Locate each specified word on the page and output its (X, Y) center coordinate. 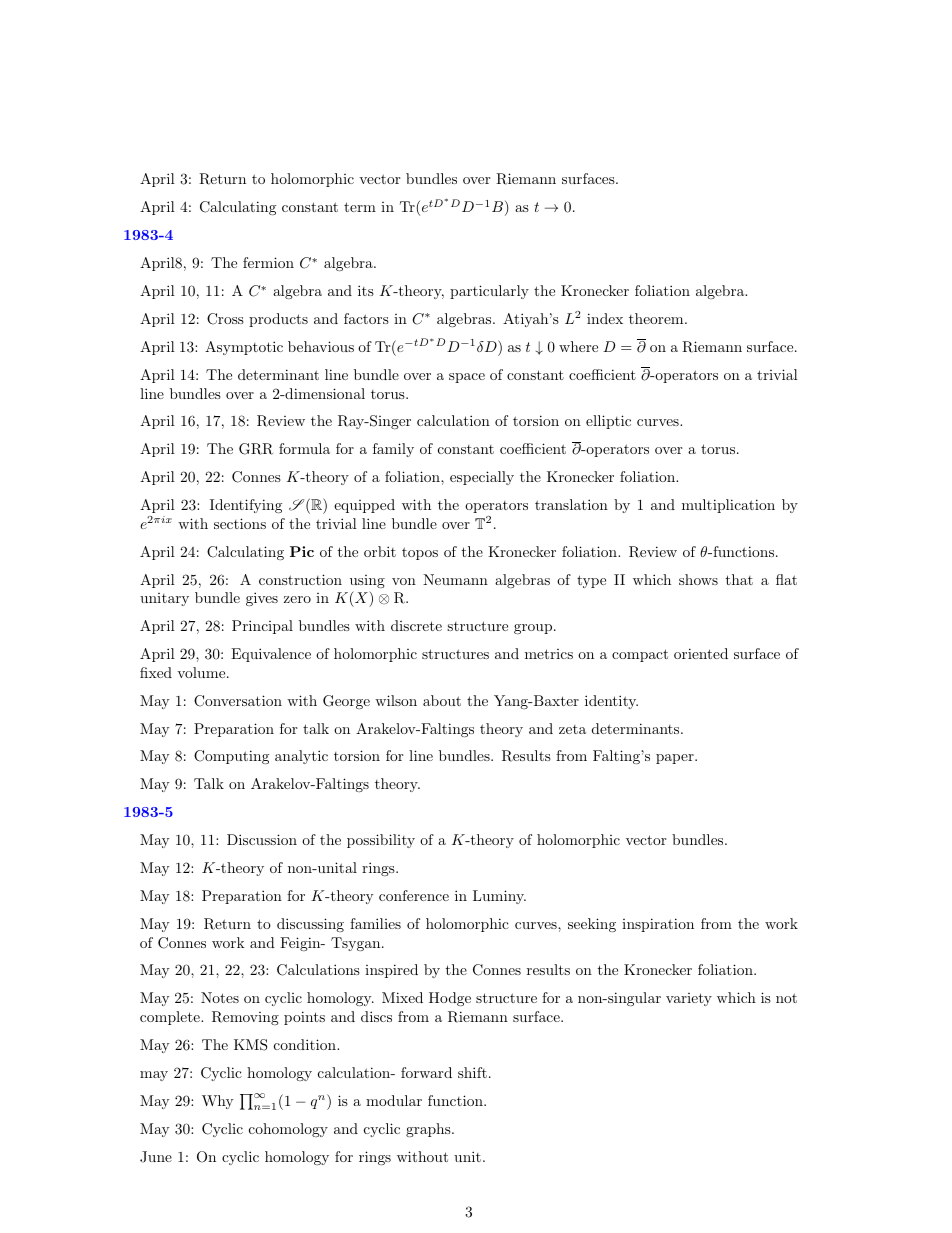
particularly (489, 292)
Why (217, 1102)
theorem (657, 318)
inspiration (658, 925)
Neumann (455, 579)
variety (689, 999)
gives (262, 599)
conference (414, 895)
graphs (429, 1130)
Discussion (262, 839)
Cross (225, 319)
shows (698, 579)
